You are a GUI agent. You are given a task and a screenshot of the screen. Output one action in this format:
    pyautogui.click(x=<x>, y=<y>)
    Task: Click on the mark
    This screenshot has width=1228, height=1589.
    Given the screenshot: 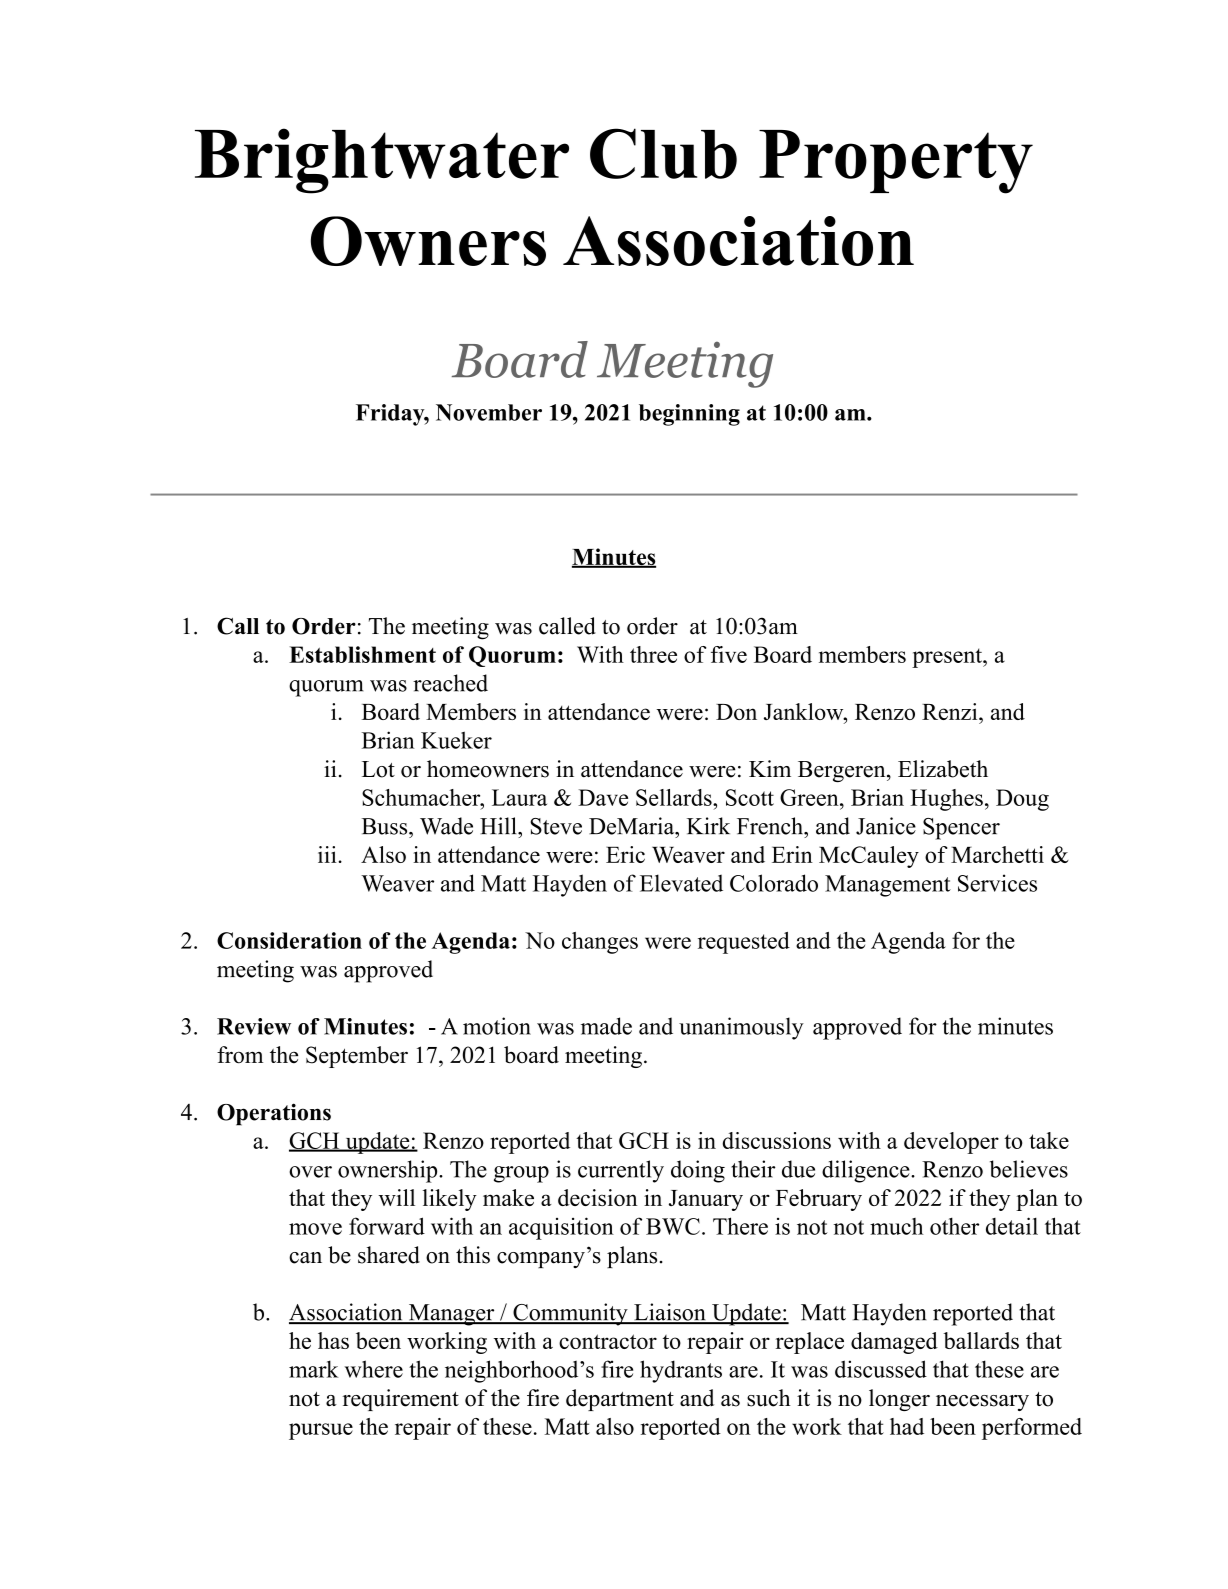 What is the action you would take?
    pyautogui.click(x=314, y=1369)
